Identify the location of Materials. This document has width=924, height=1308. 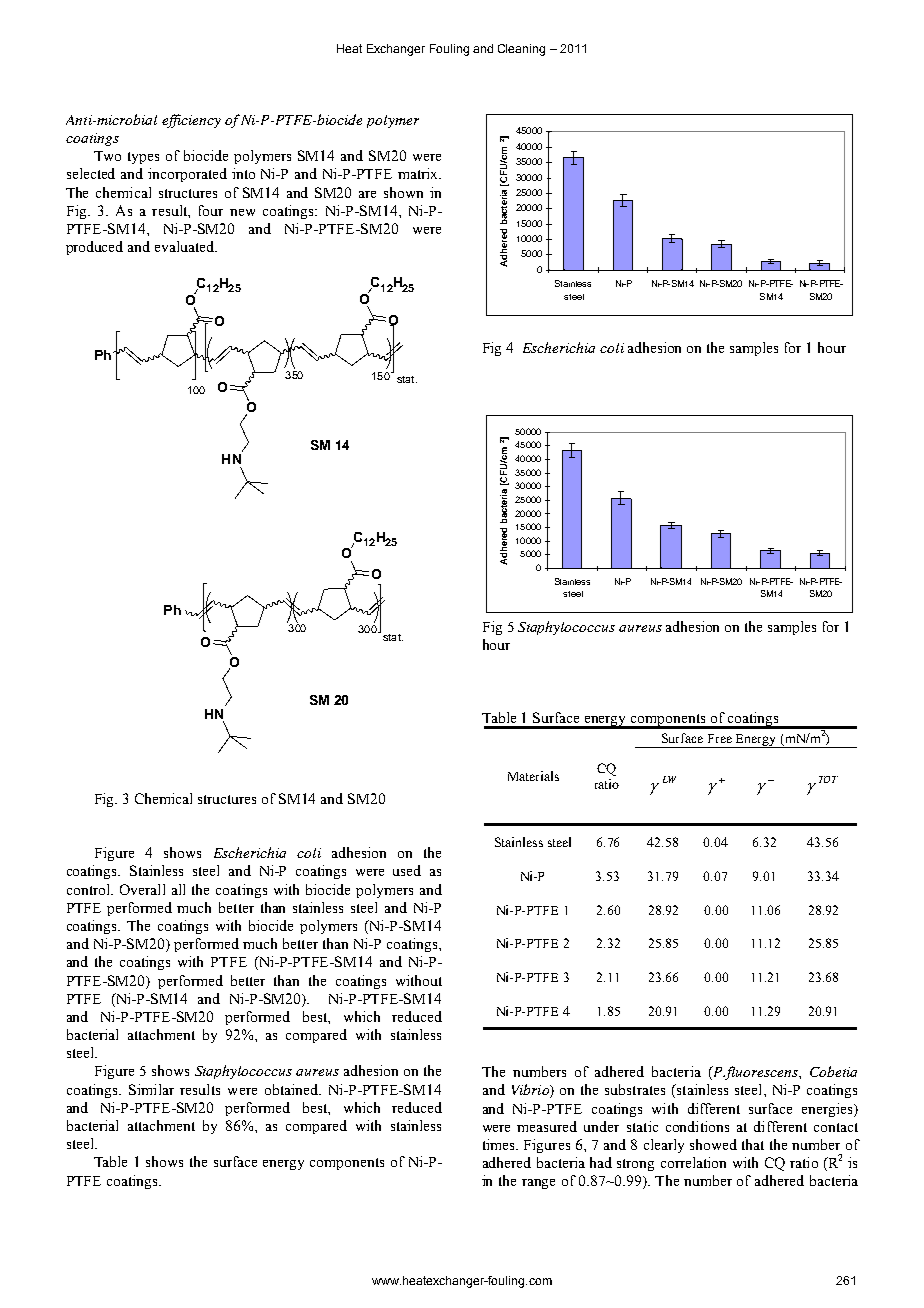
(533, 776).
